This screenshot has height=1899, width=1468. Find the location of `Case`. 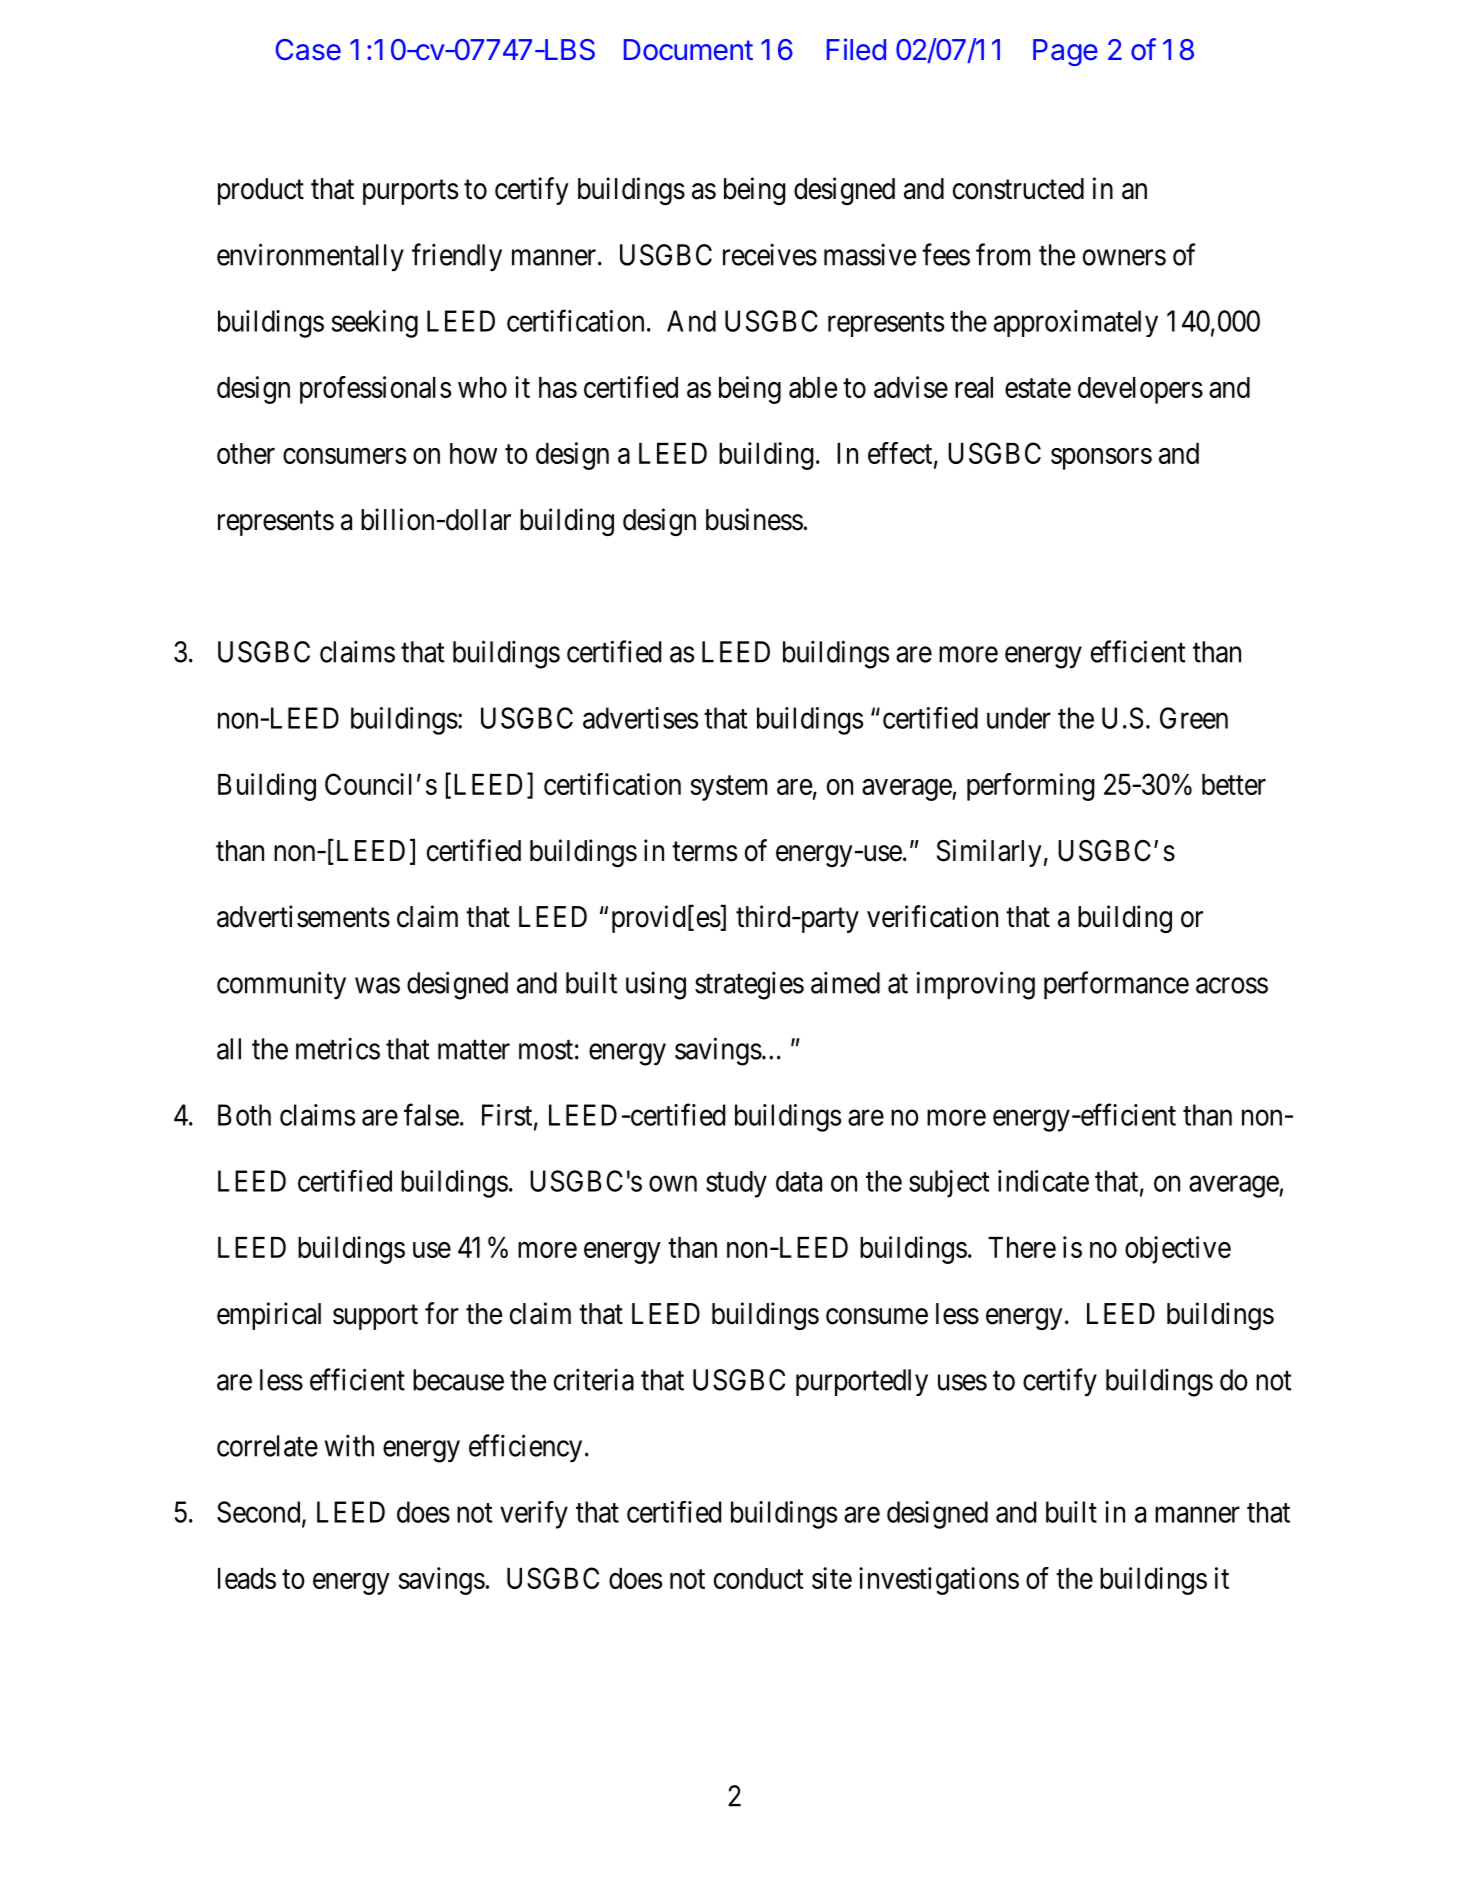

Case is located at coordinates (308, 50).
